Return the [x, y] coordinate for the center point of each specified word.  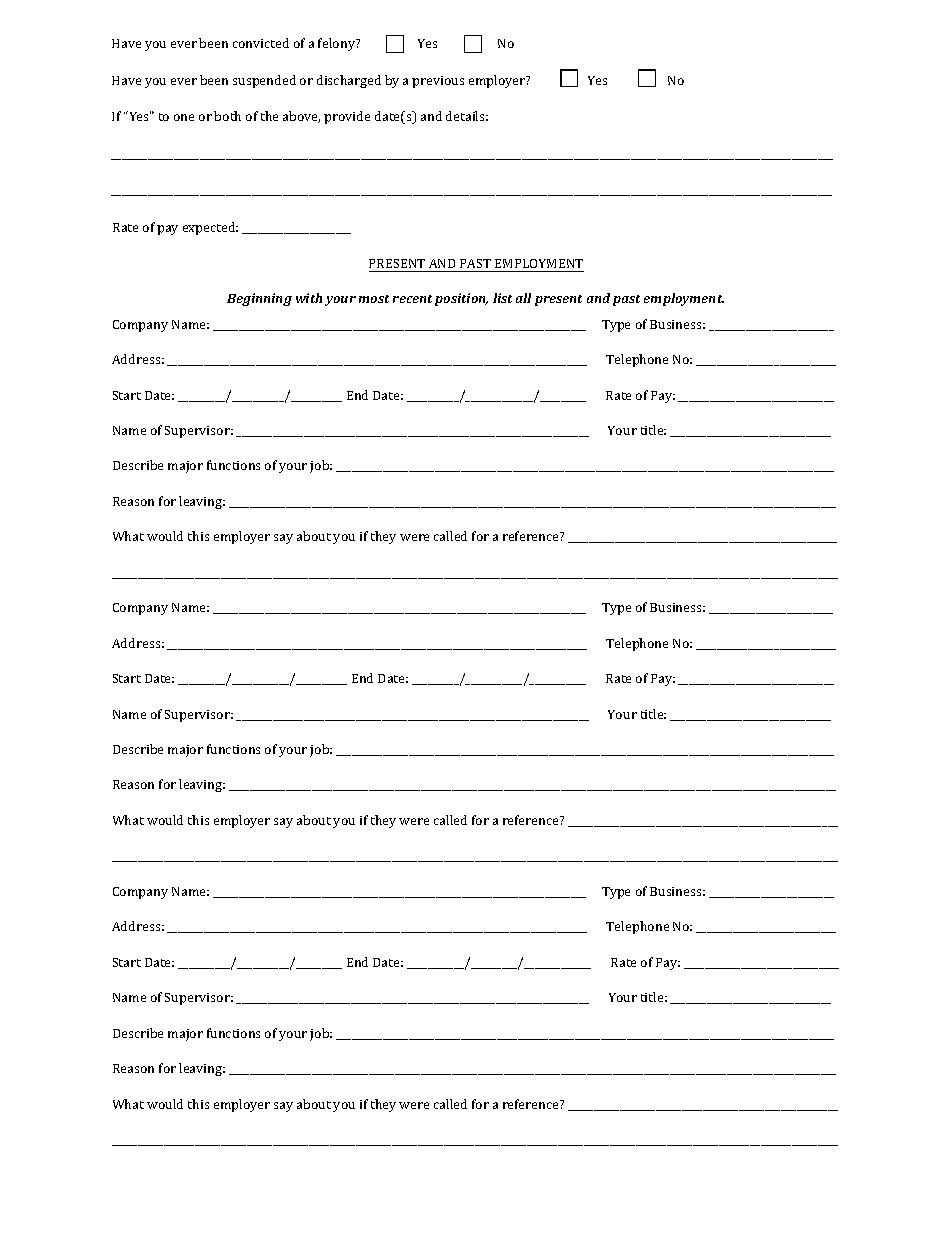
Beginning [259, 299]
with [309, 298]
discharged [349, 81]
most [374, 299]
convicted [261, 43]
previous [438, 82]
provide [347, 117]
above [301, 117]
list [502, 298]
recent [412, 299]
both [227, 116]
